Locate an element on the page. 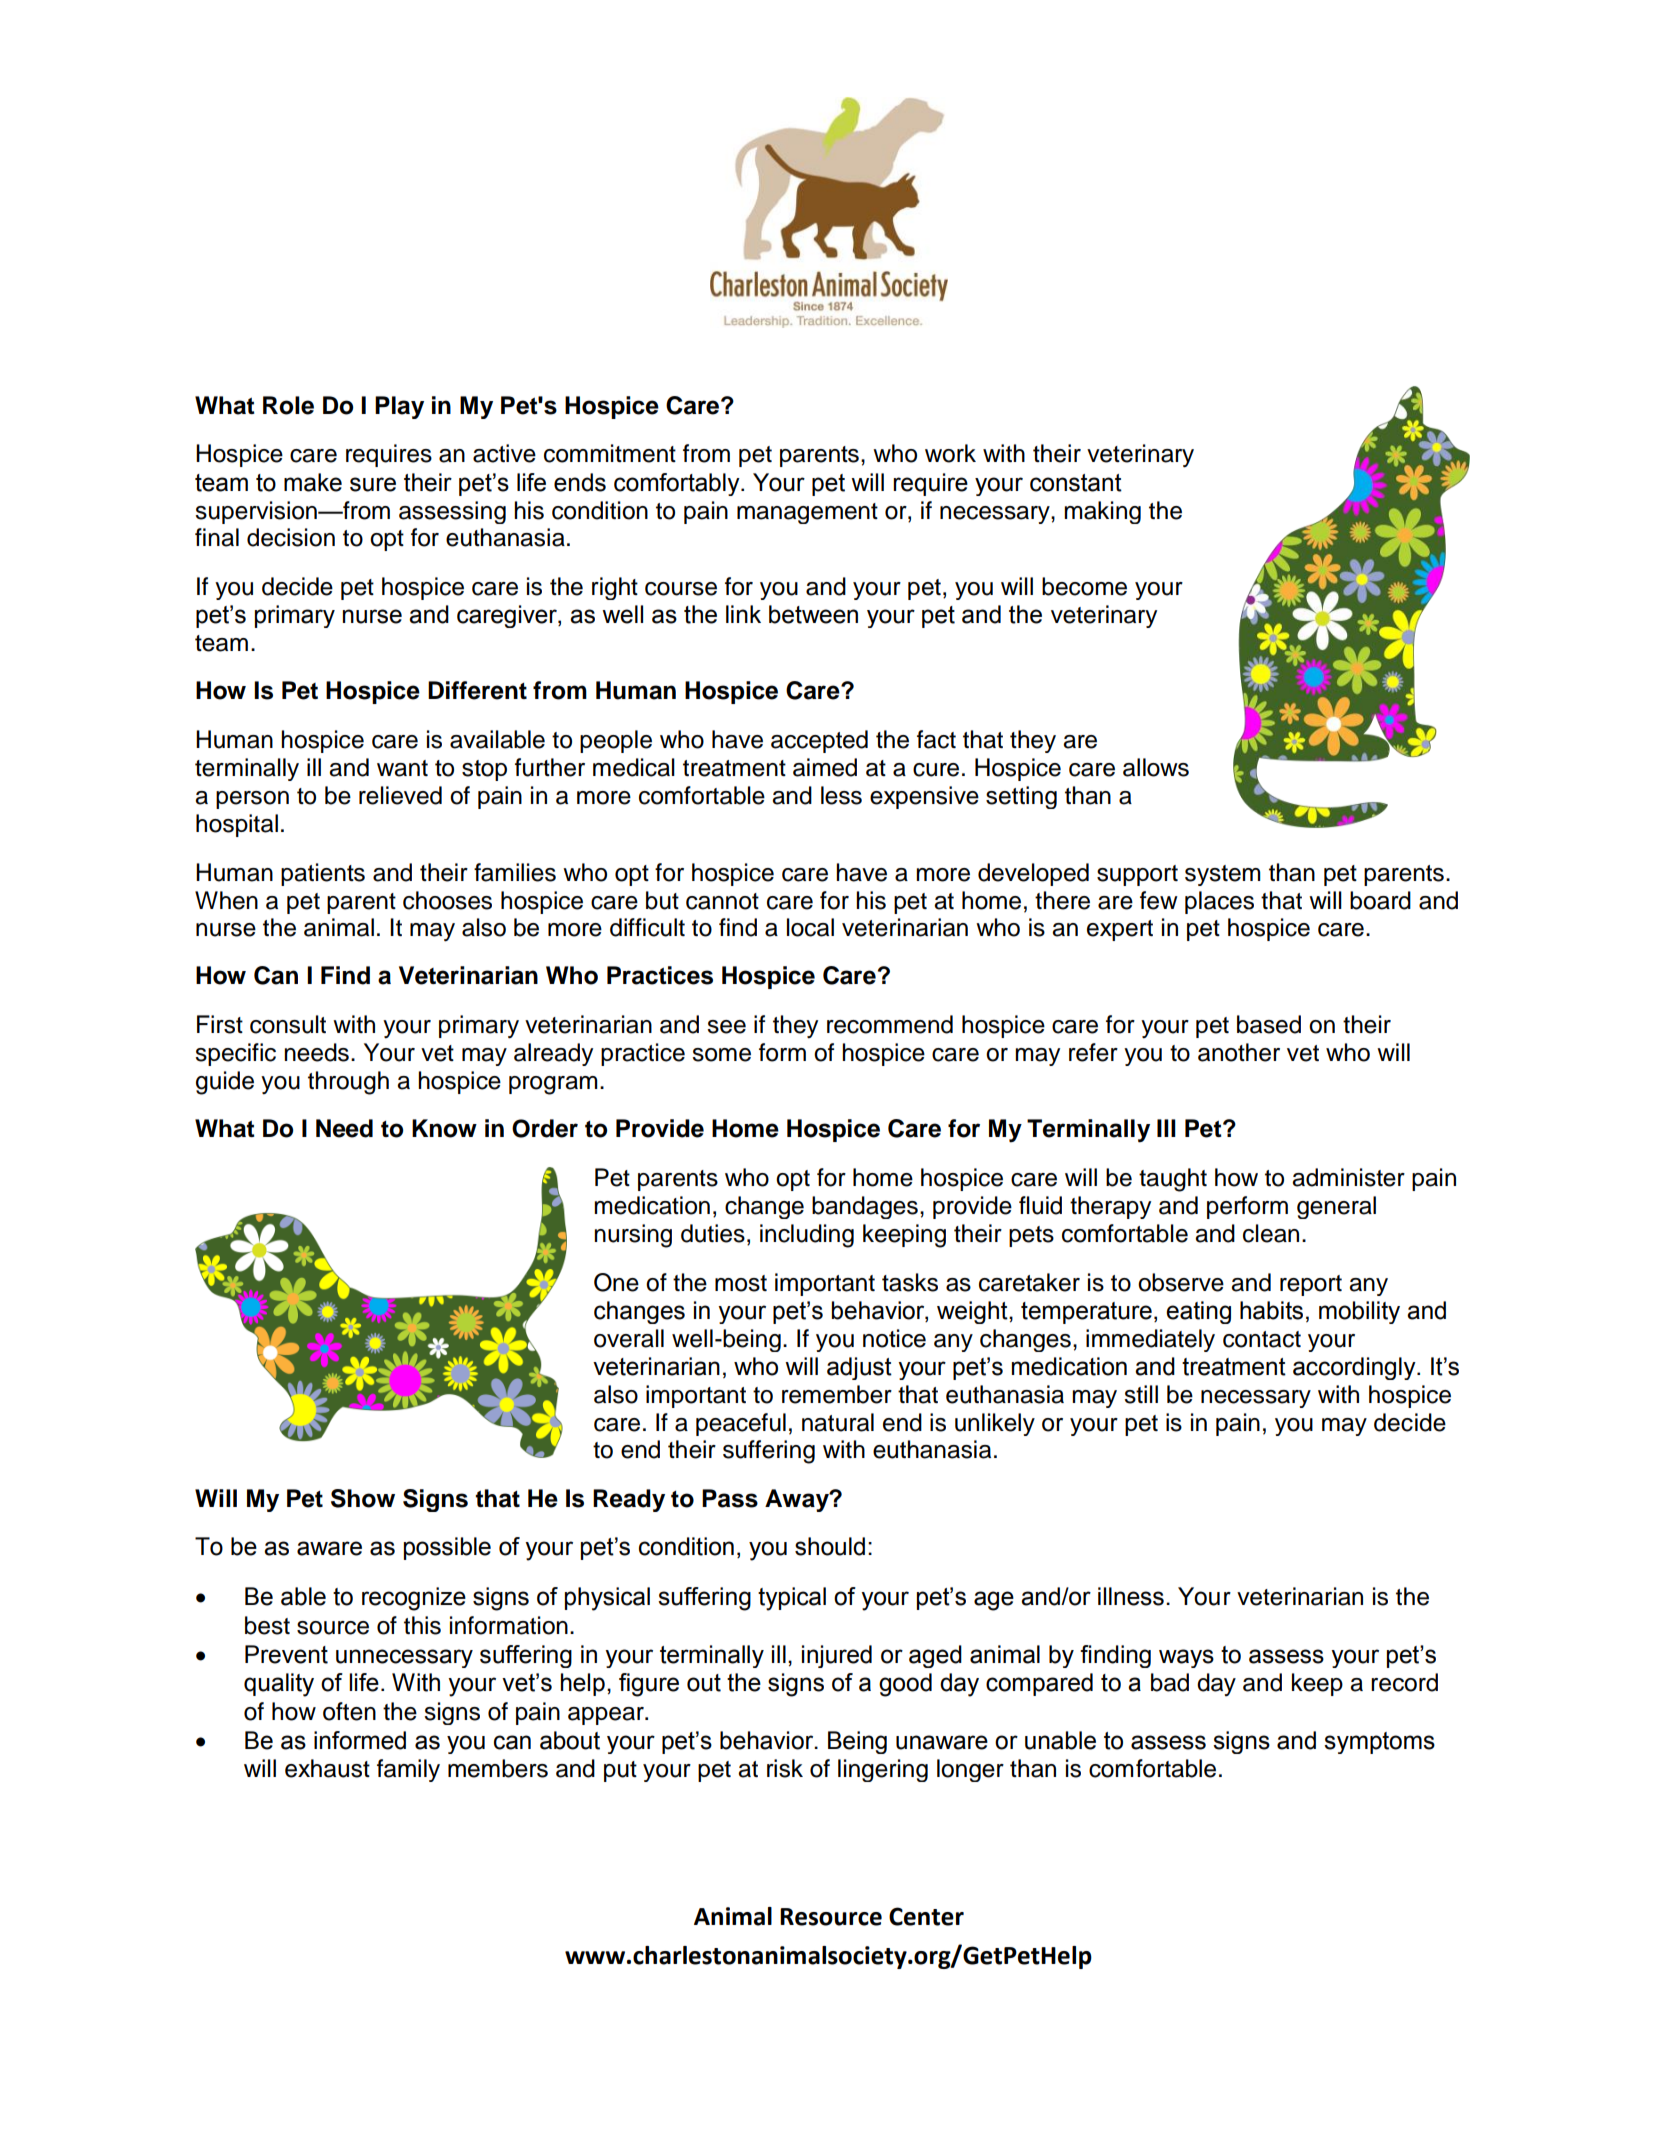 Image resolution: width=1658 pixels, height=2146 pixels. Know is located at coordinates (444, 1128).
